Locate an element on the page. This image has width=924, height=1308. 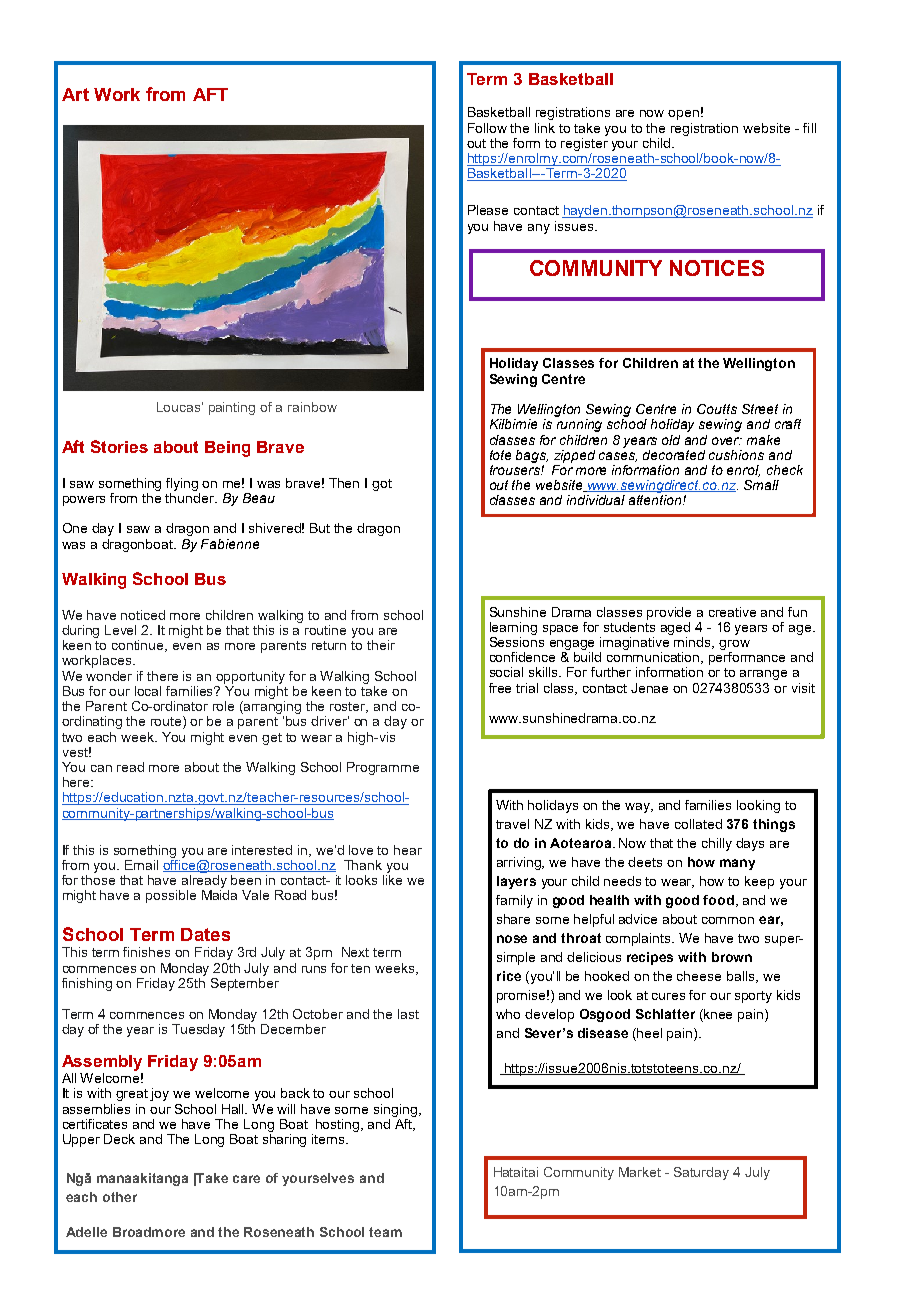
grow is located at coordinates (734, 645).
